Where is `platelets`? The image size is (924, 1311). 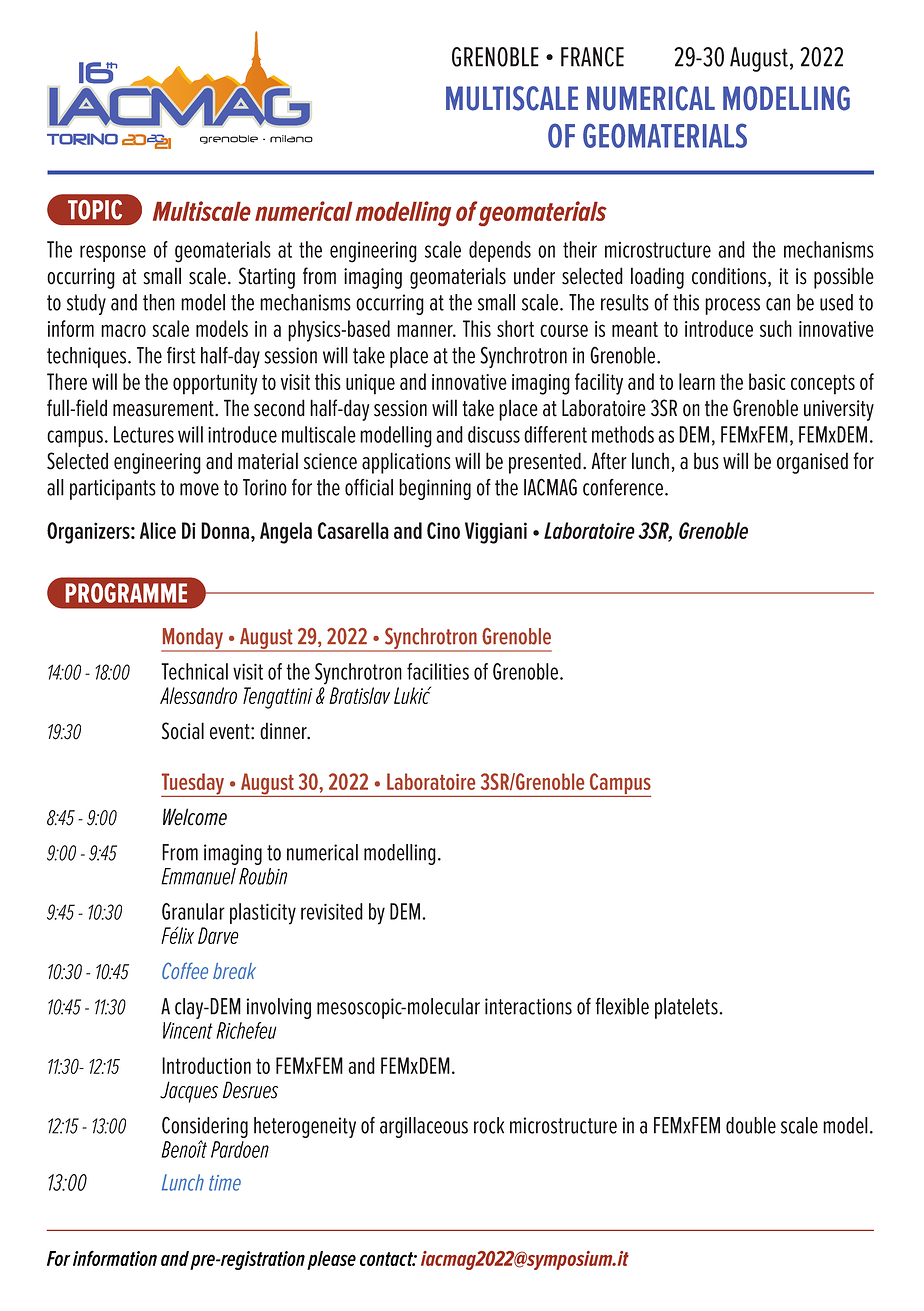
platelets is located at coordinates (687, 1008).
